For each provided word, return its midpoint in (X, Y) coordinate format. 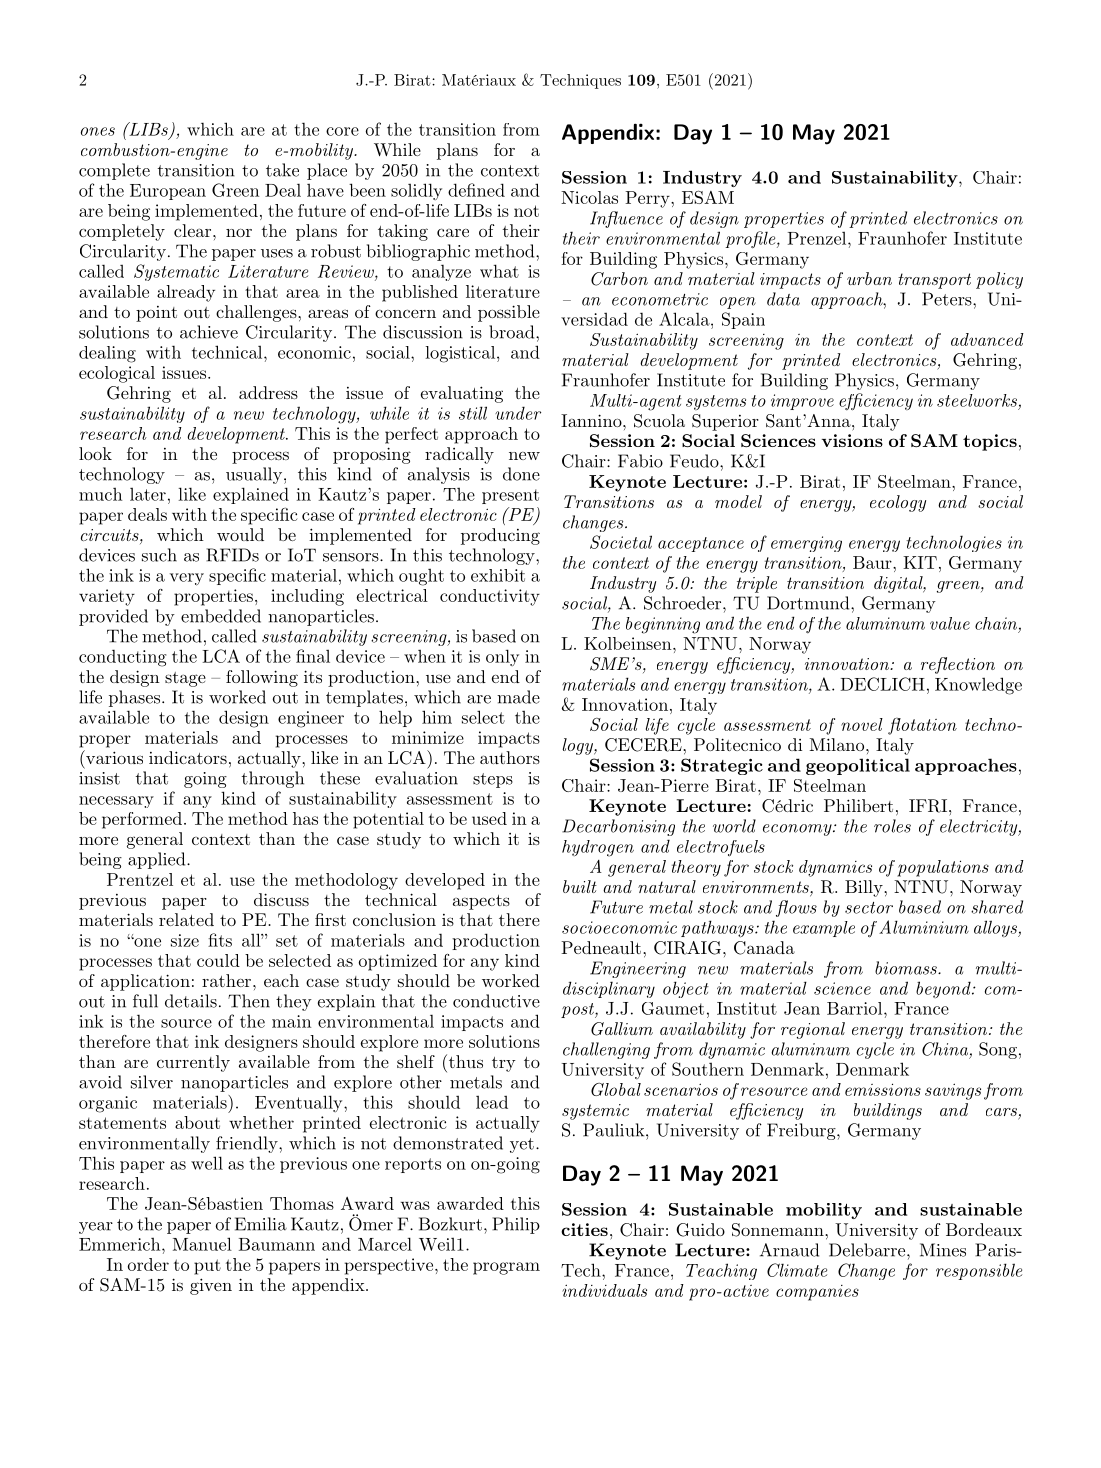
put (207, 1267)
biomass (907, 968)
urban (869, 278)
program (506, 1268)
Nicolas (589, 197)
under (518, 413)
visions (852, 440)
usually (255, 475)
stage (185, 679)
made (518, 697)
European (168, 192)
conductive (496, 1001)
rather (228, 980)
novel (862, 724)
